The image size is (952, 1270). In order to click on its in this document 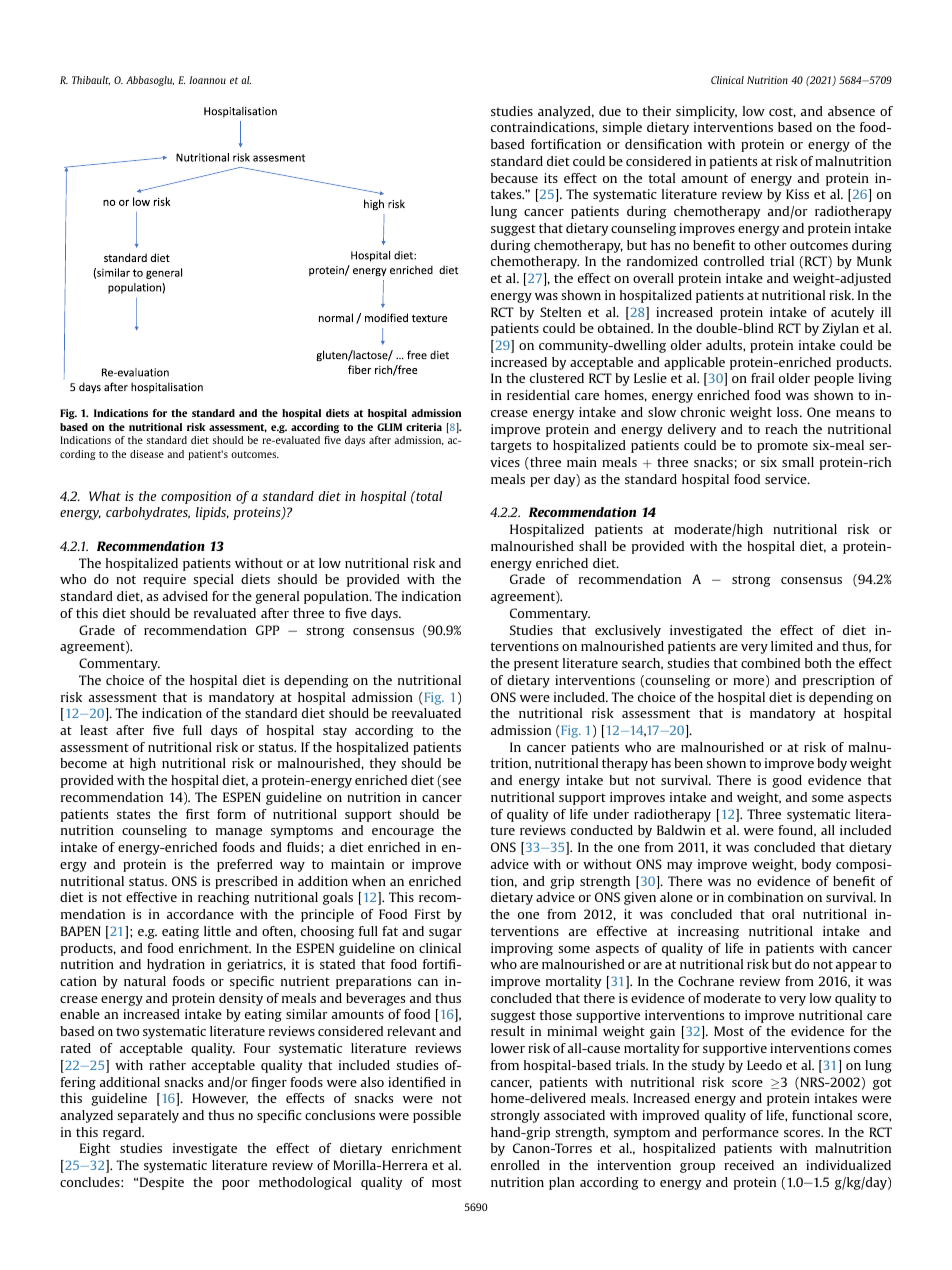, I will do `click(551, 178)`.
